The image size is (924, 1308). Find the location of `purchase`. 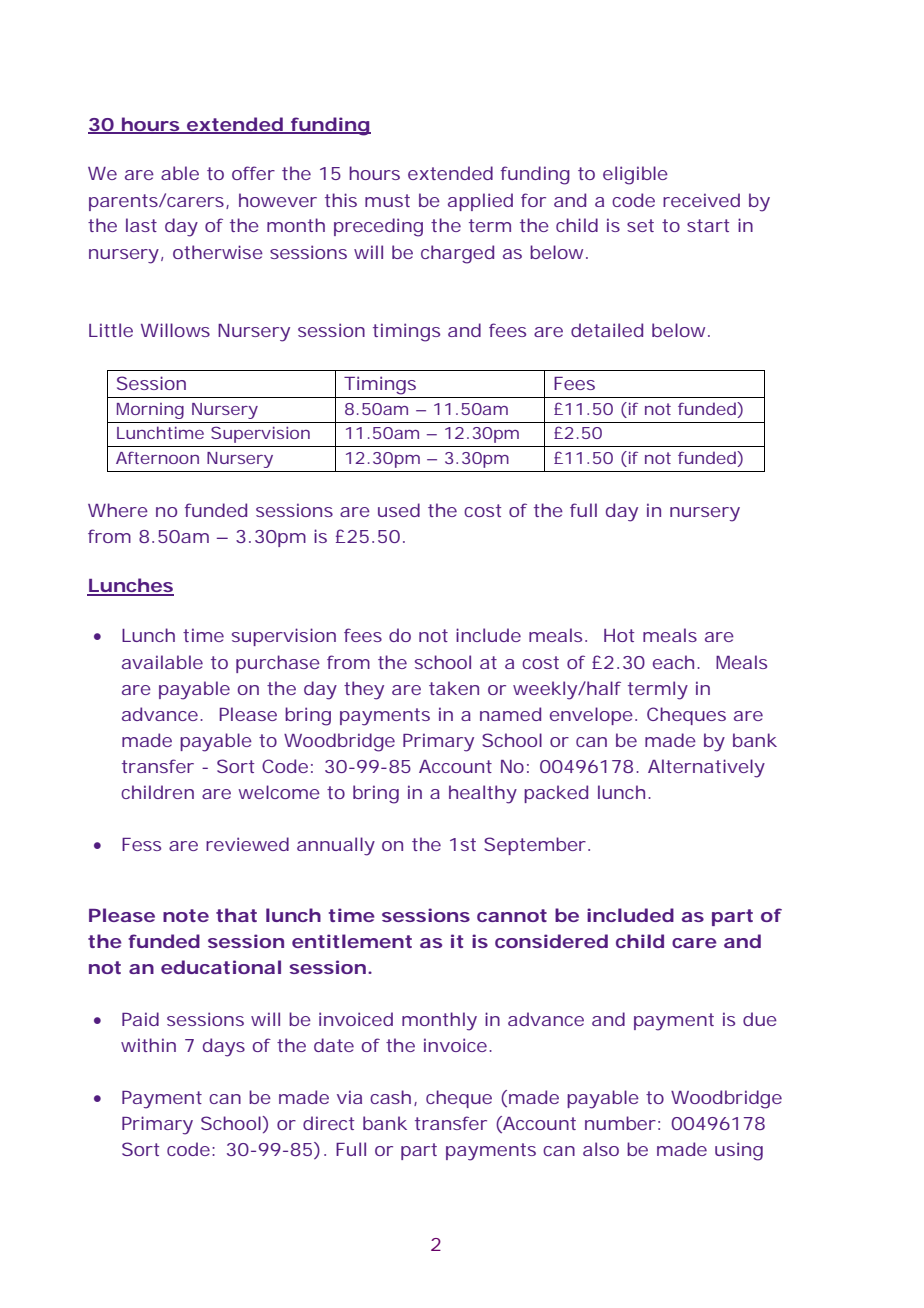

purchase is located at coordinates (278, 664).
